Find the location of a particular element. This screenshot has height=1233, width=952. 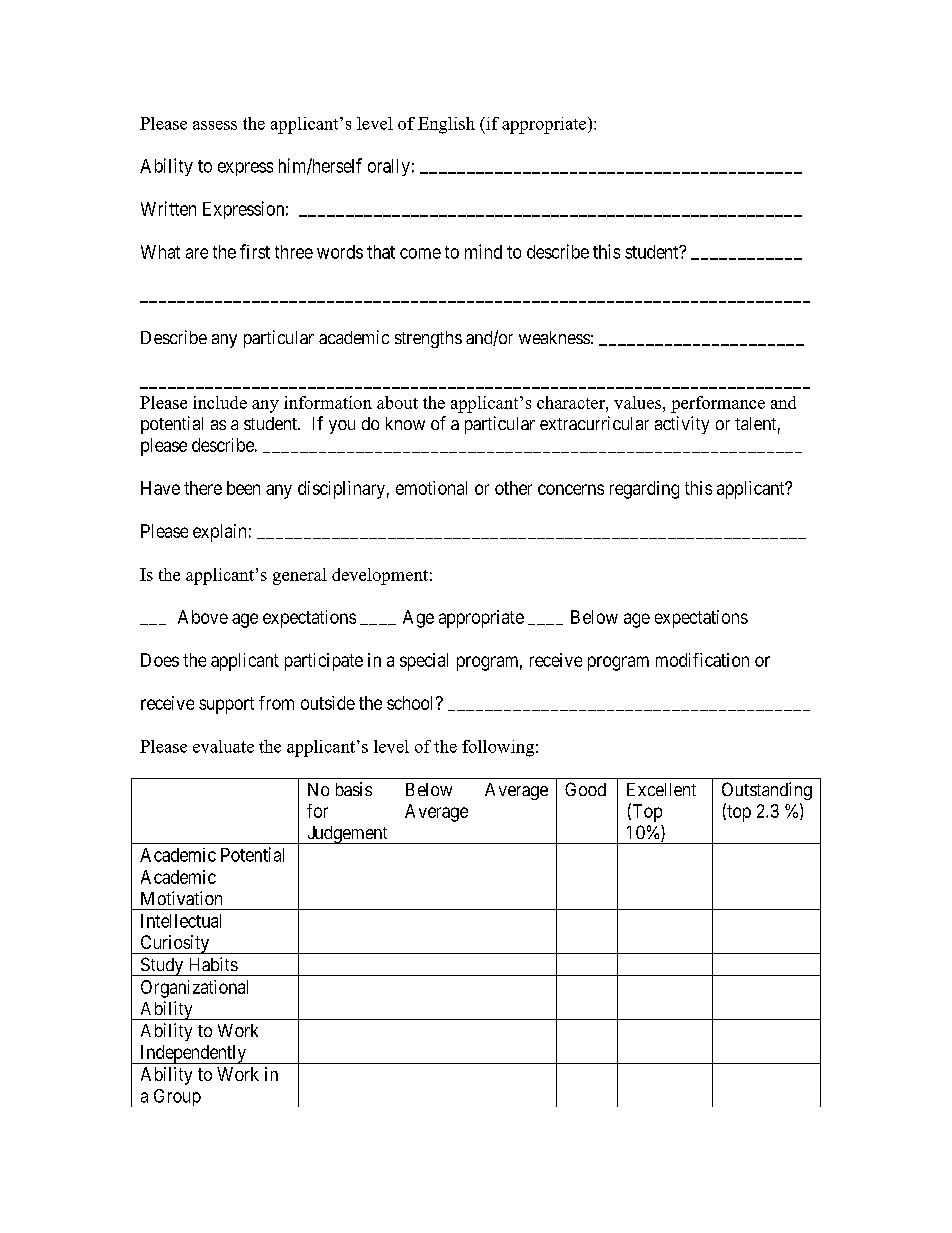

English is located at coordinates (446, 125).
